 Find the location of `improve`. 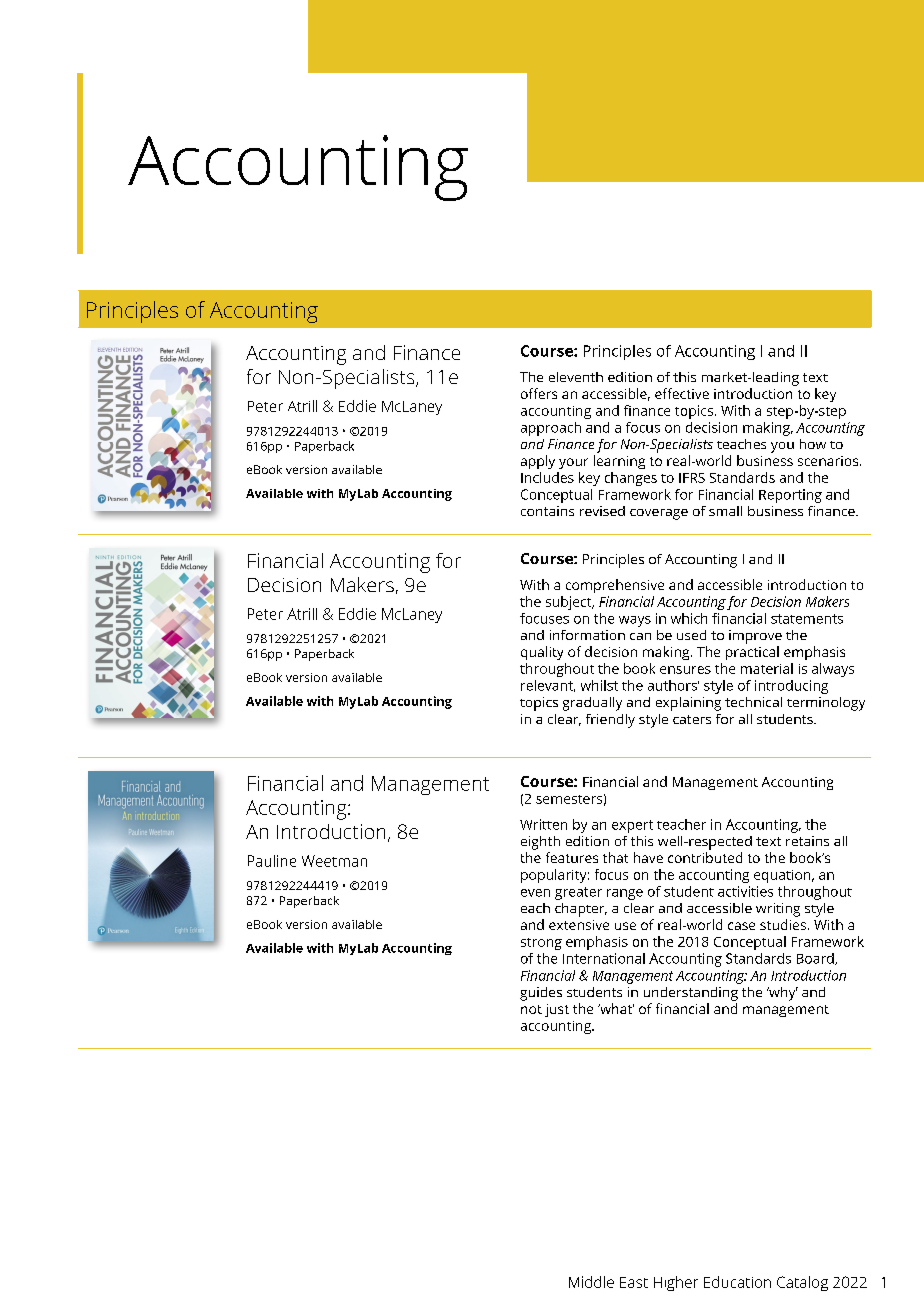

improve is located at coordinates (755, 637).
